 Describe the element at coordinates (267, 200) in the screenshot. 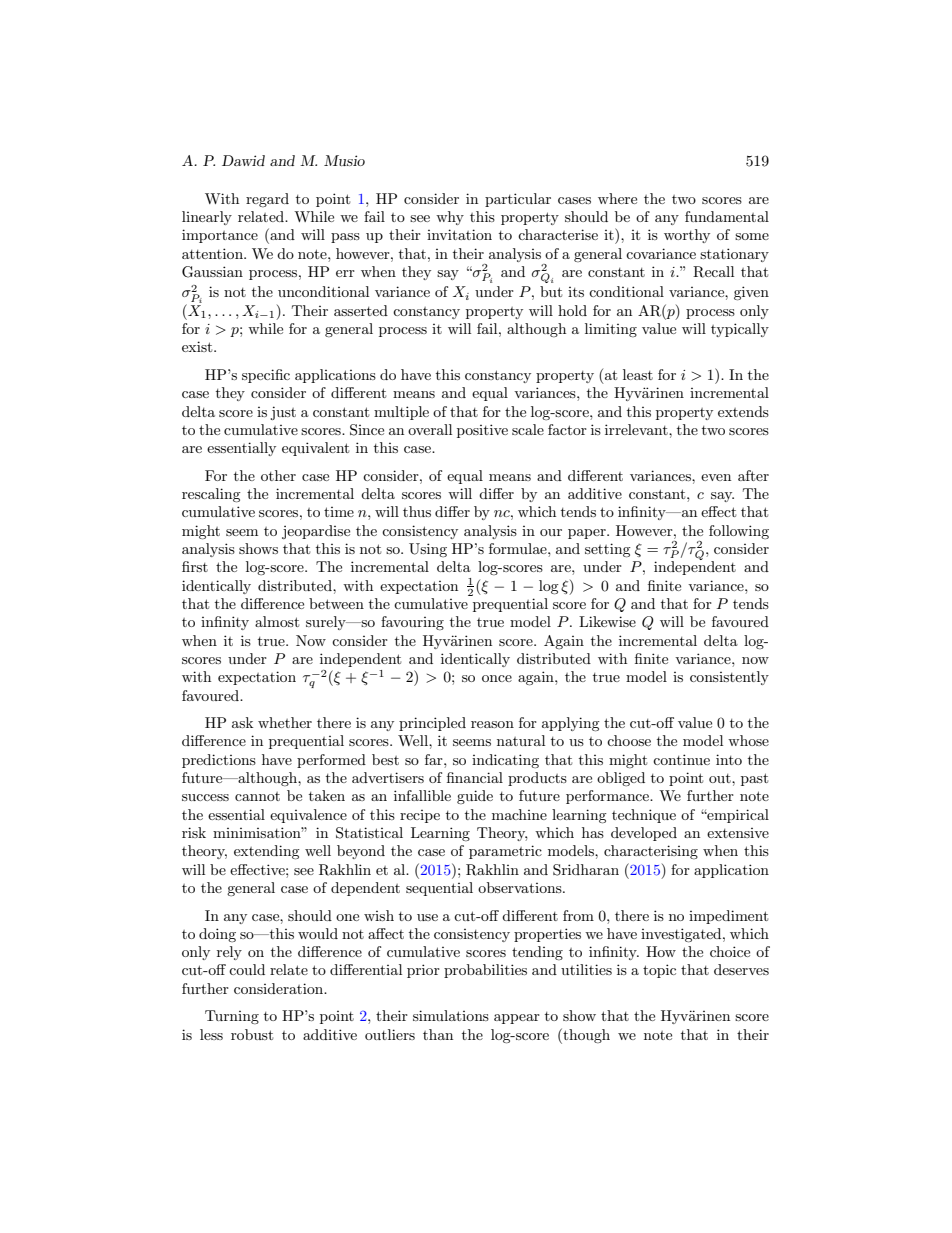

I see `regard` at that location.
